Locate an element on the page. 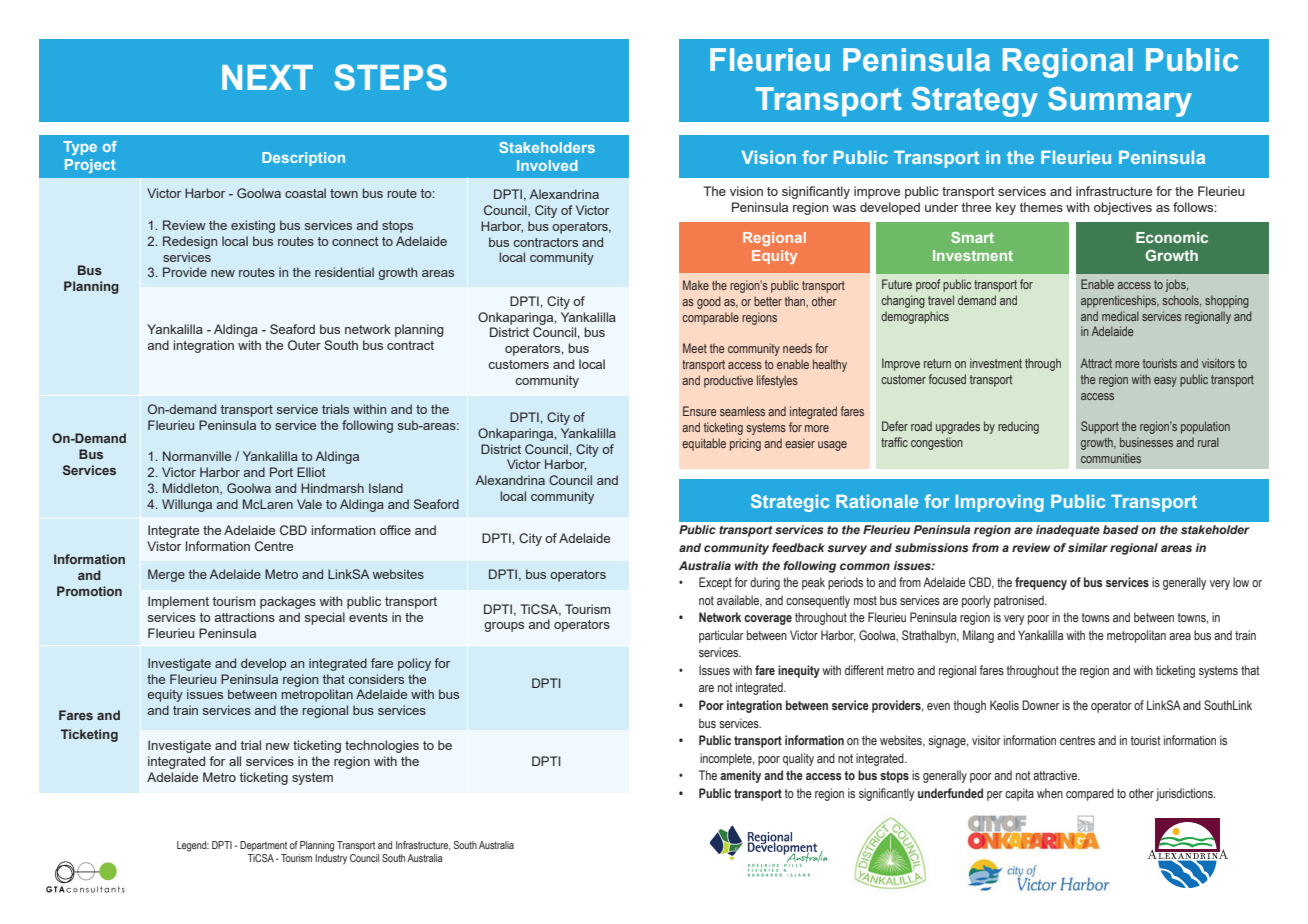  Make is located at coordinates (696, 285).
